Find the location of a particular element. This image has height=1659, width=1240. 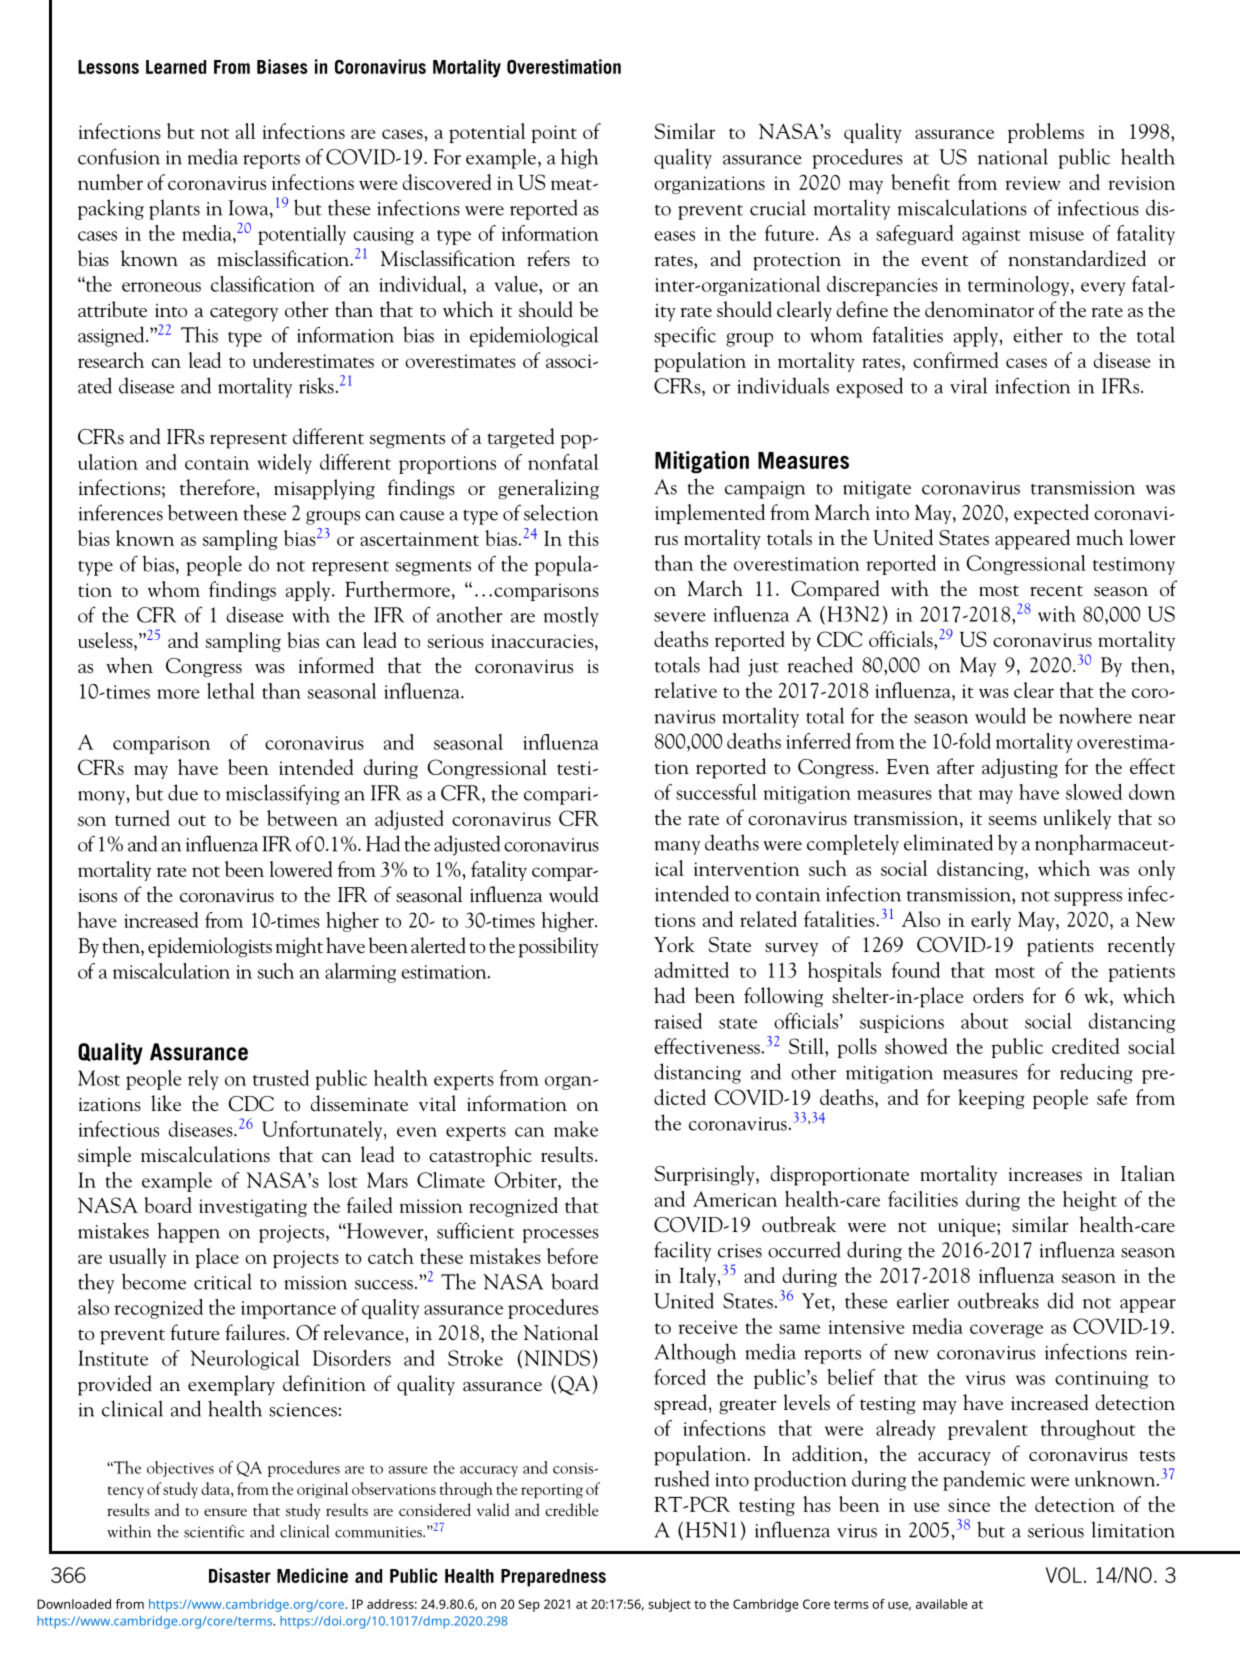

keeping is located at coordinates (991, 1099).
